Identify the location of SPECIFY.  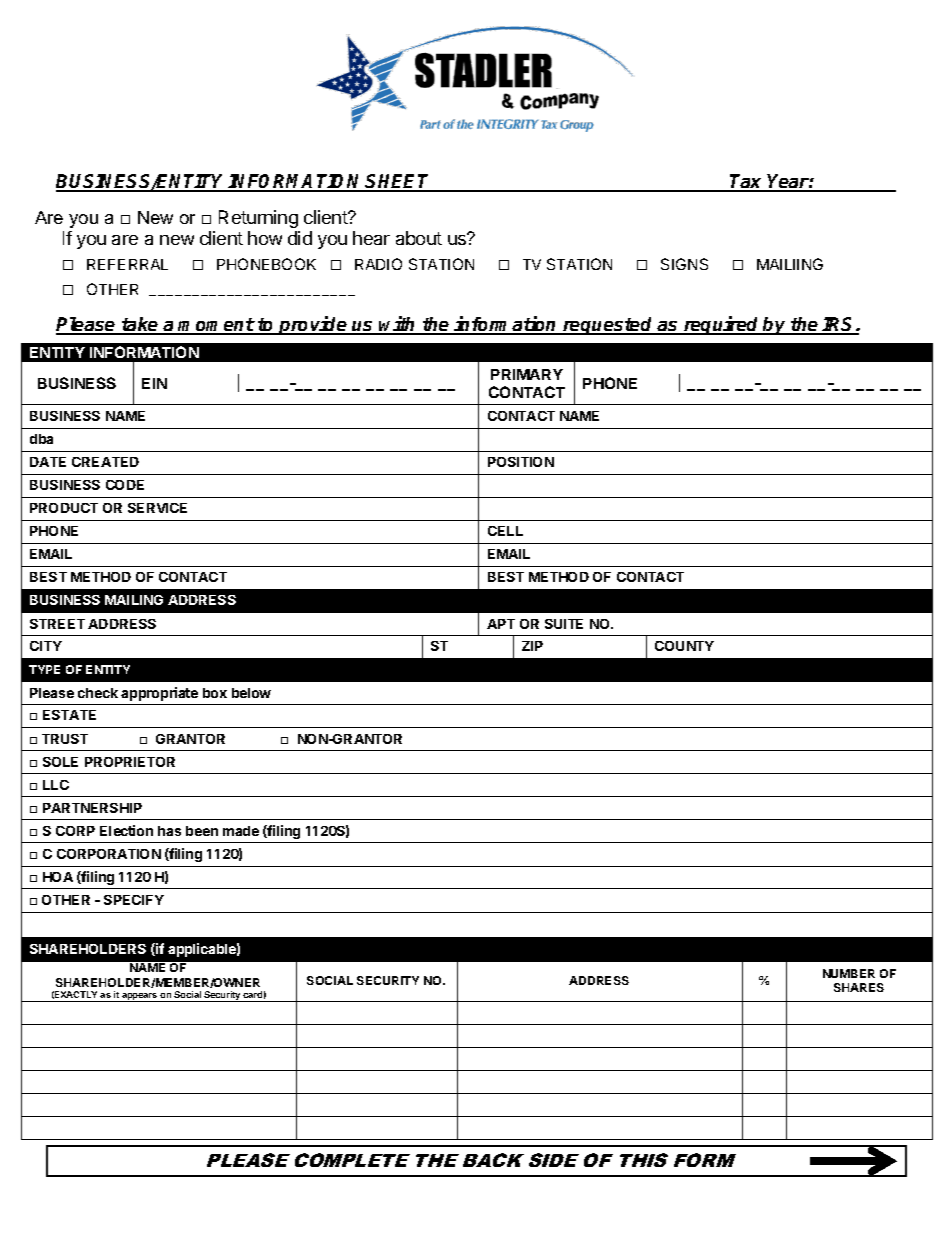
(134, 900).
